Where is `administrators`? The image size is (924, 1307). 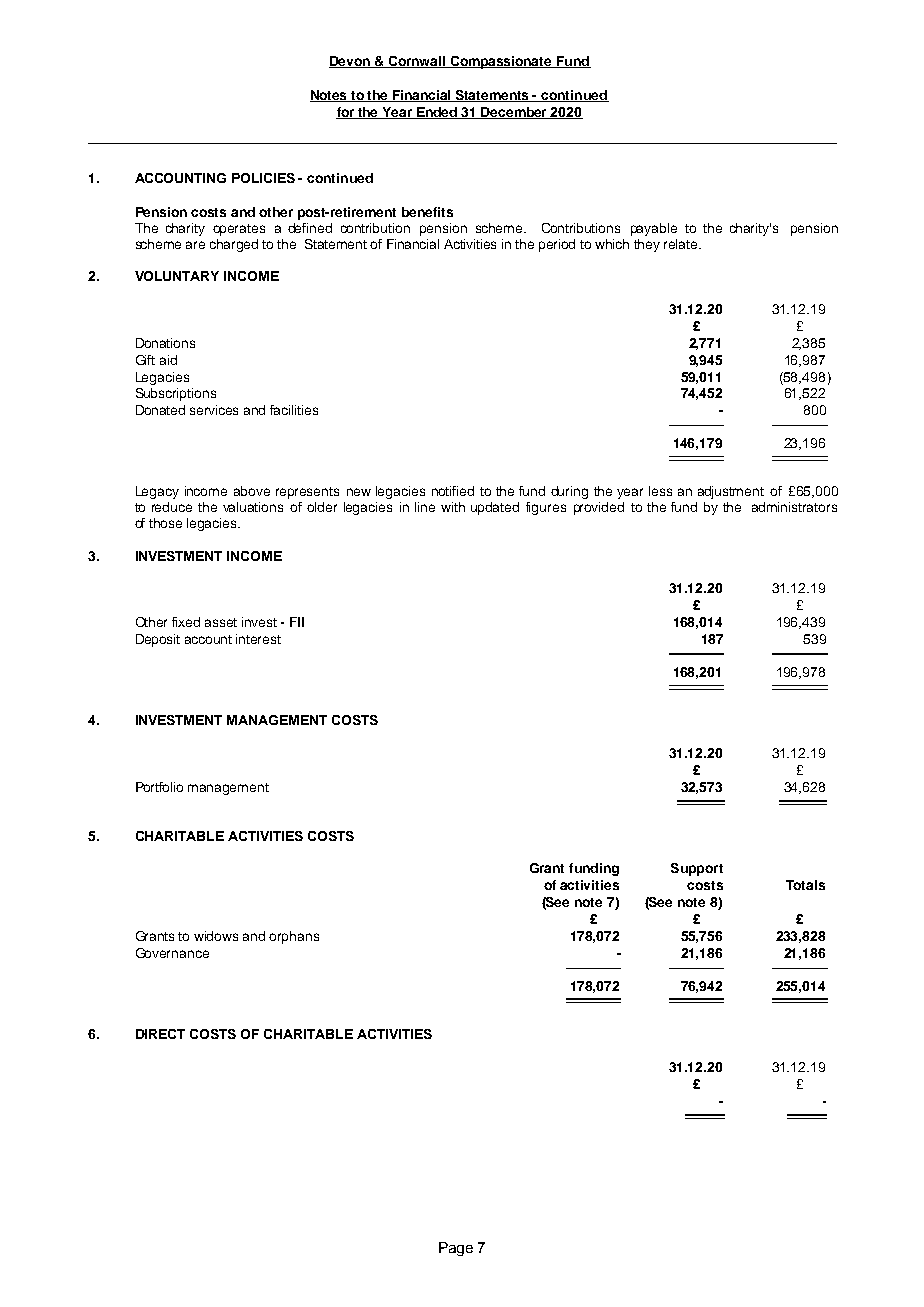
administrators is located at coordinates (794, 507).
